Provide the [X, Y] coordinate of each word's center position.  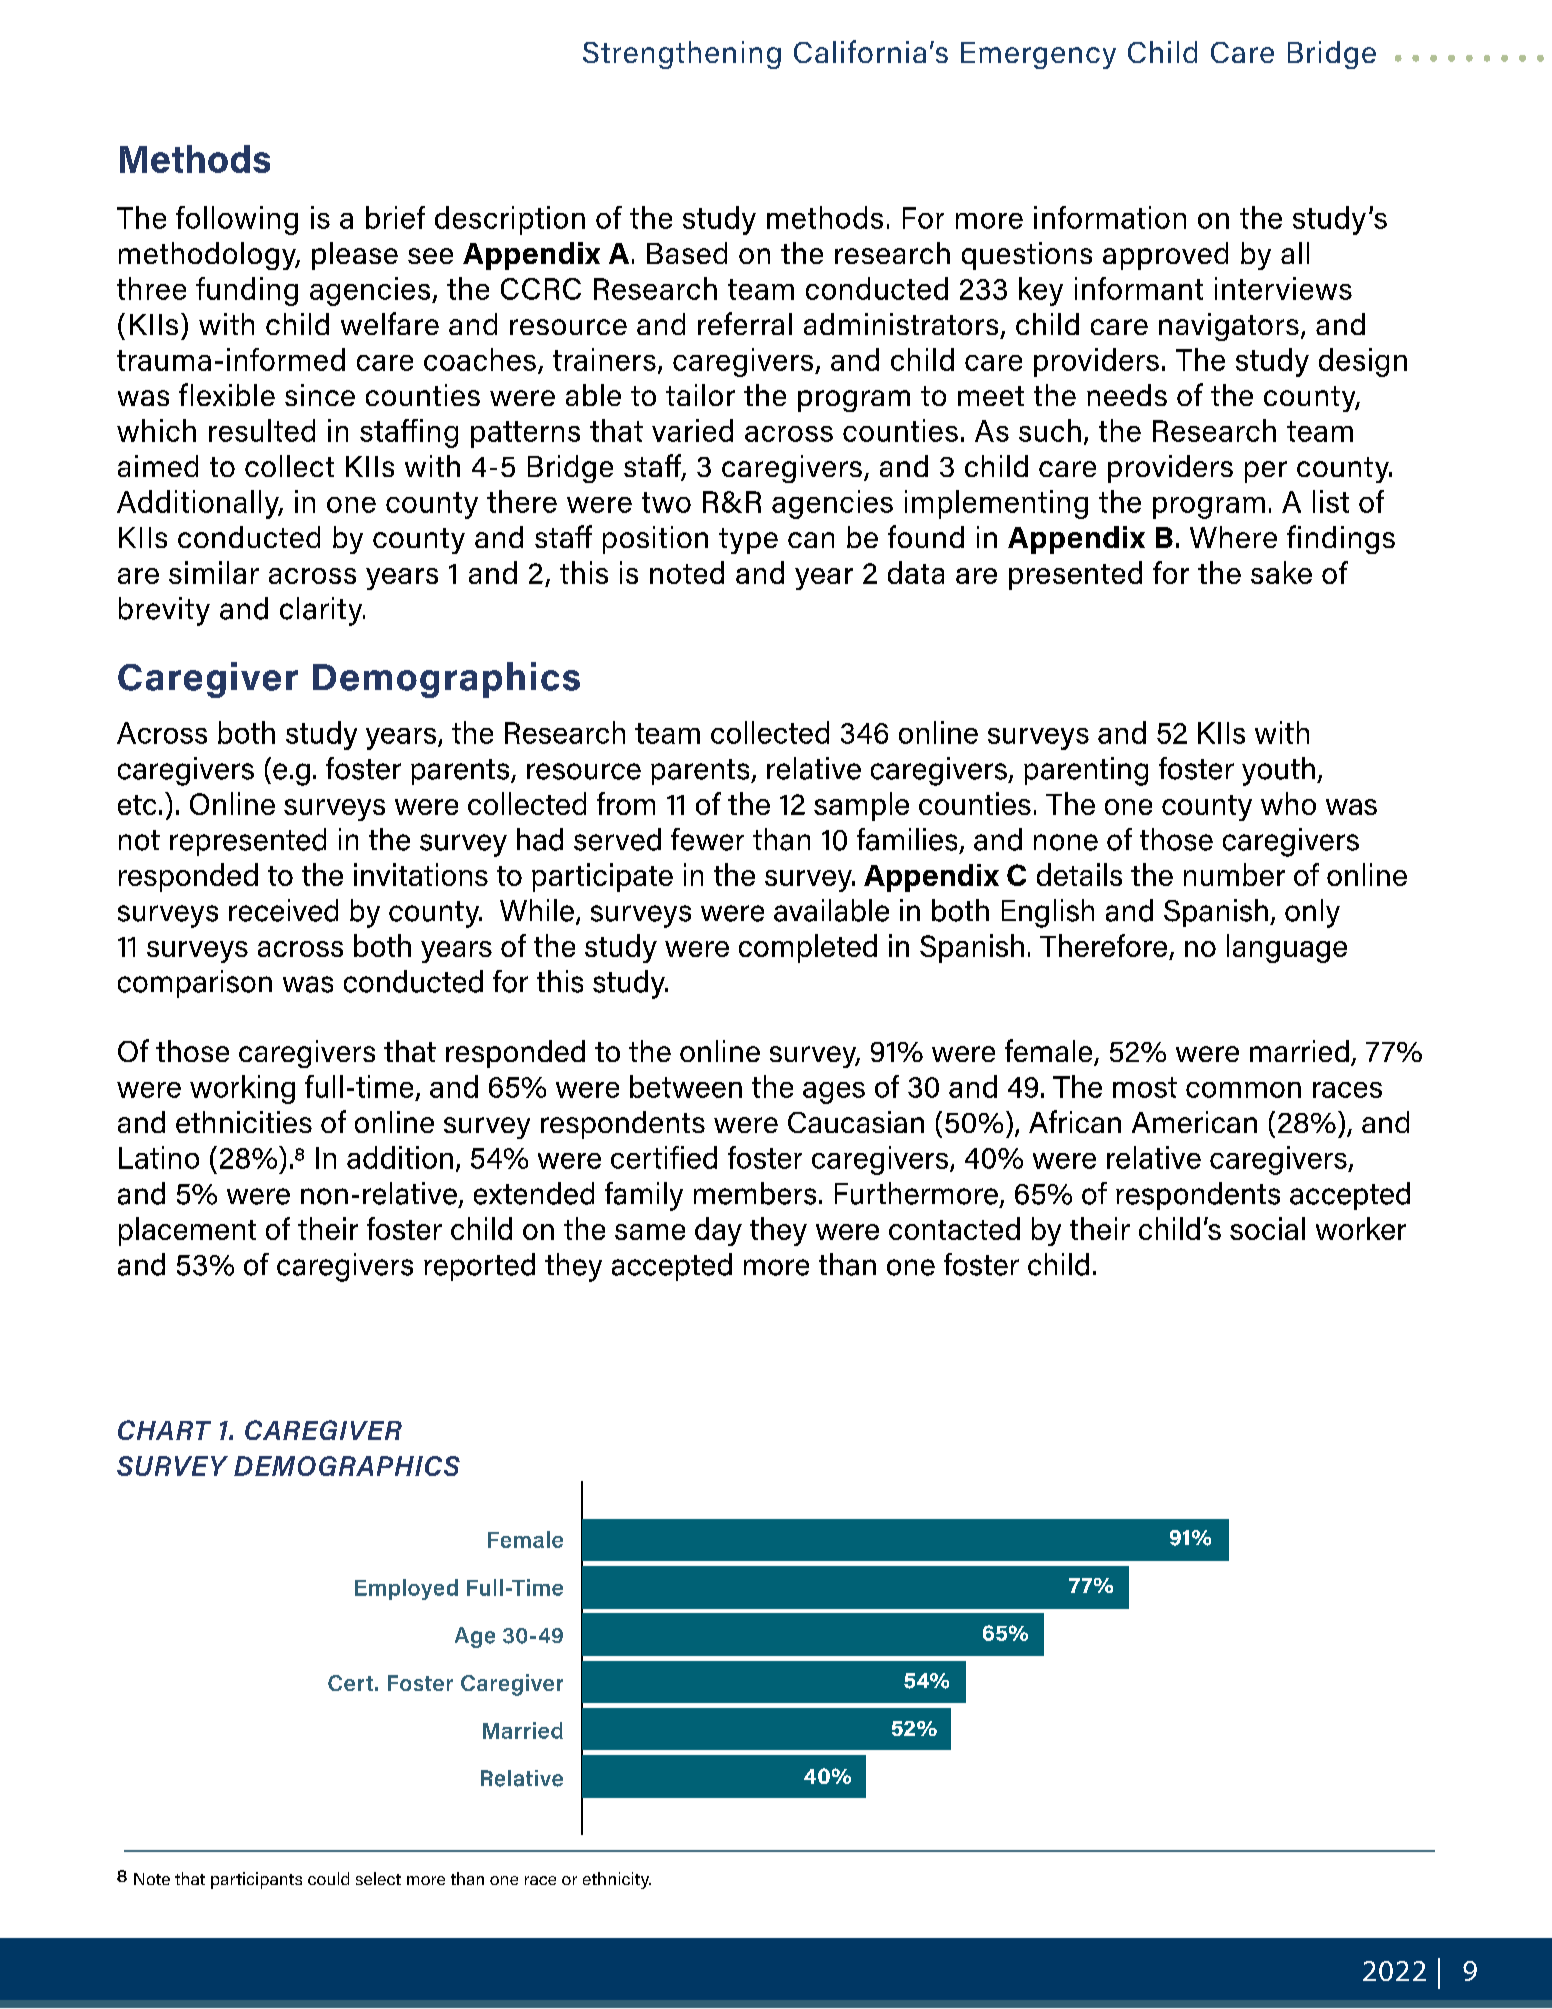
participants [256, 1880]
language [1287, 948]
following [237, 220]
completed [808, 948]
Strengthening [682, 55]
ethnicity [617, 1880]
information [1110, 217]
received [283, 910]
